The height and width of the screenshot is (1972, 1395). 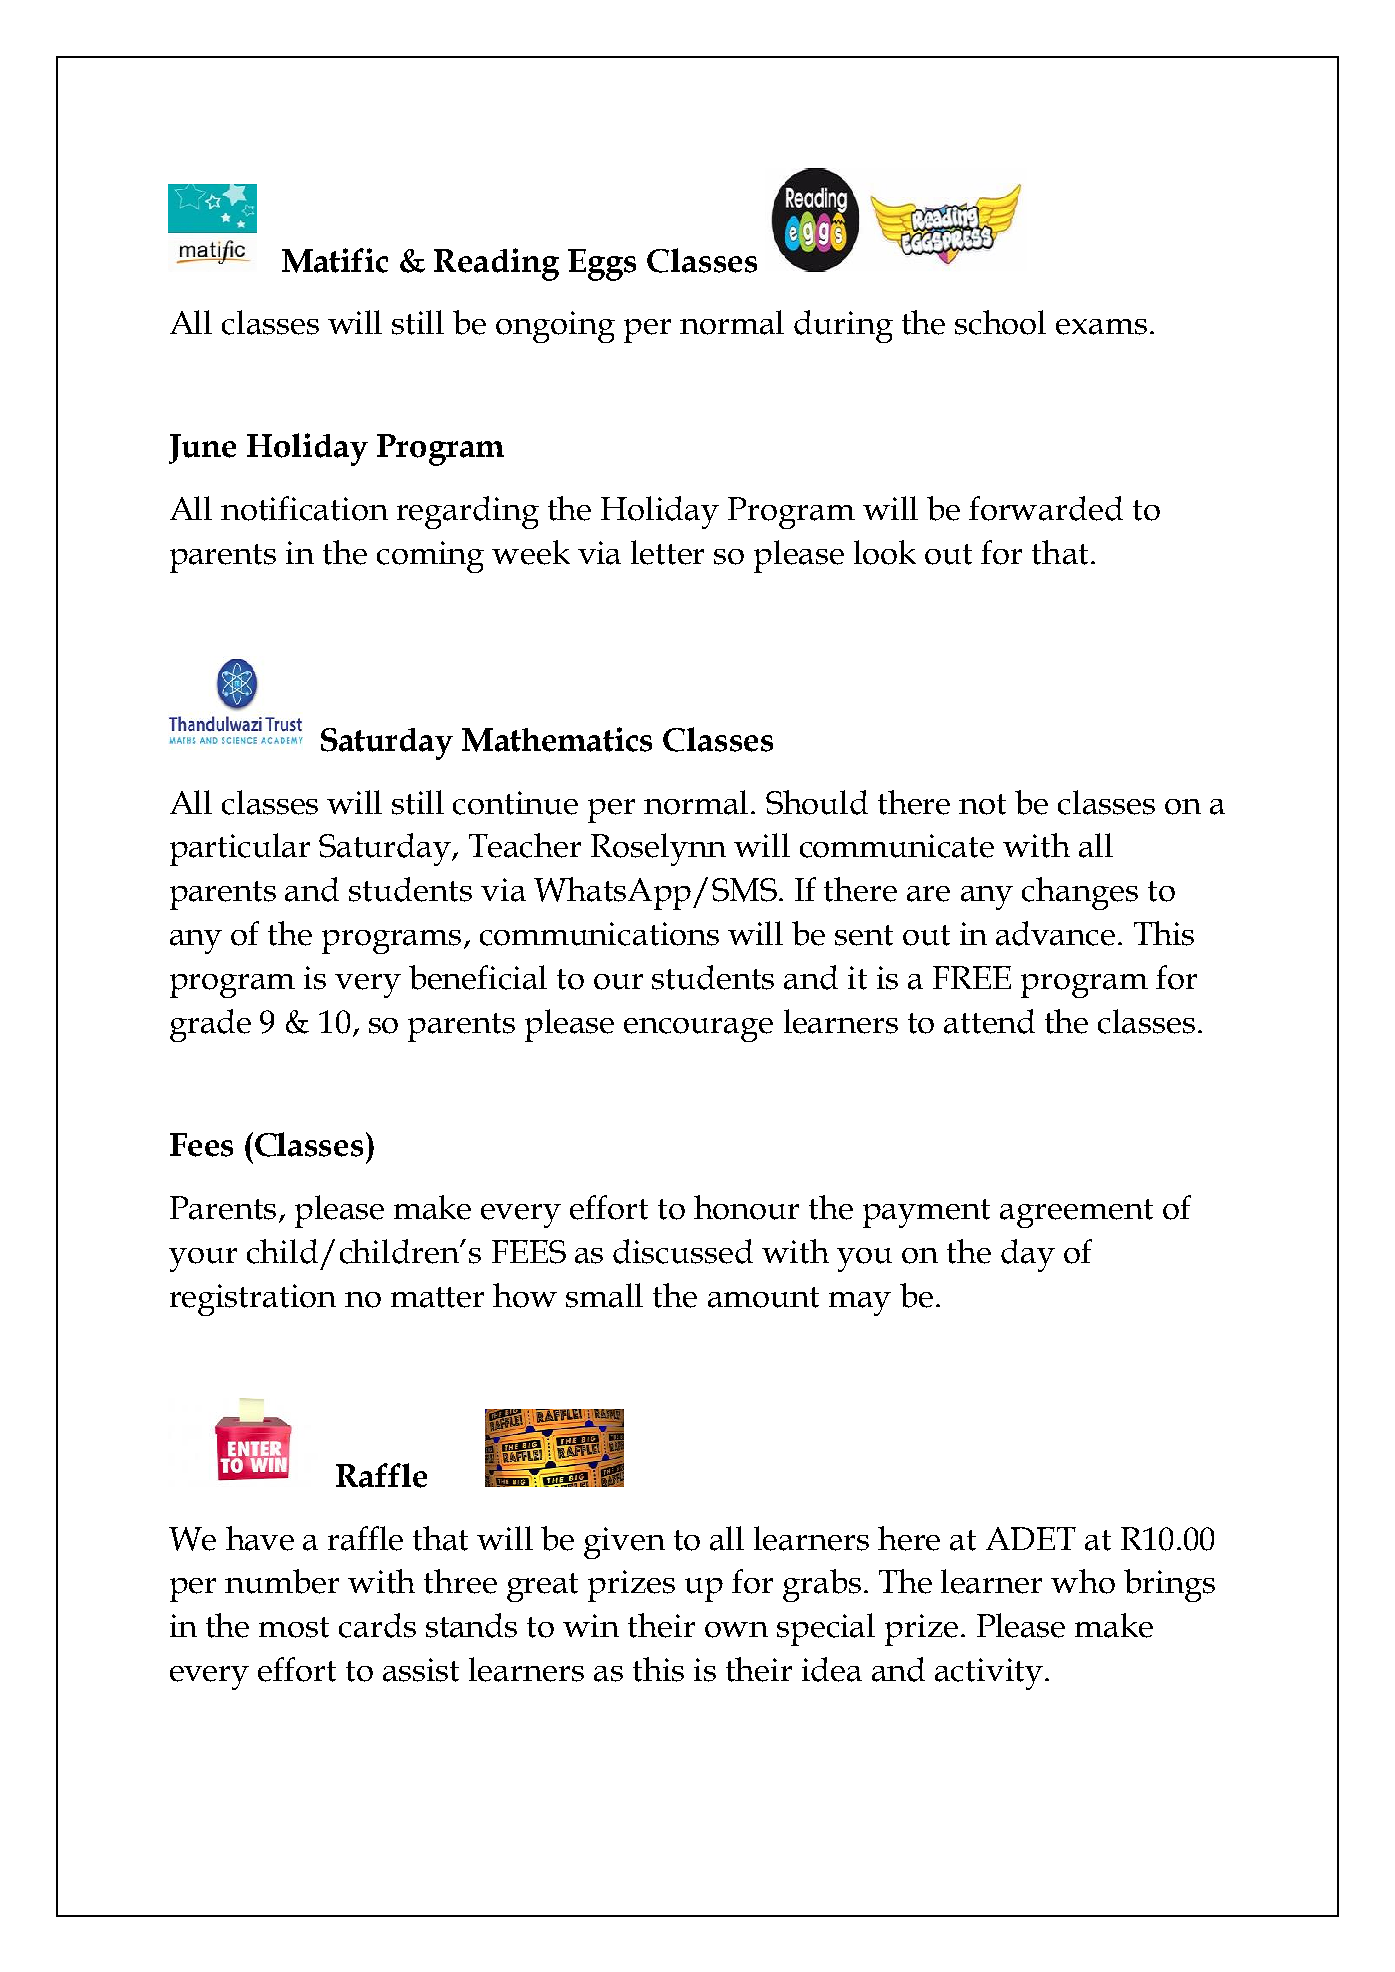 What do you see at coordinates (304, 508) in the screenshot?
I see `notification` at bounding box center [304, 508].
